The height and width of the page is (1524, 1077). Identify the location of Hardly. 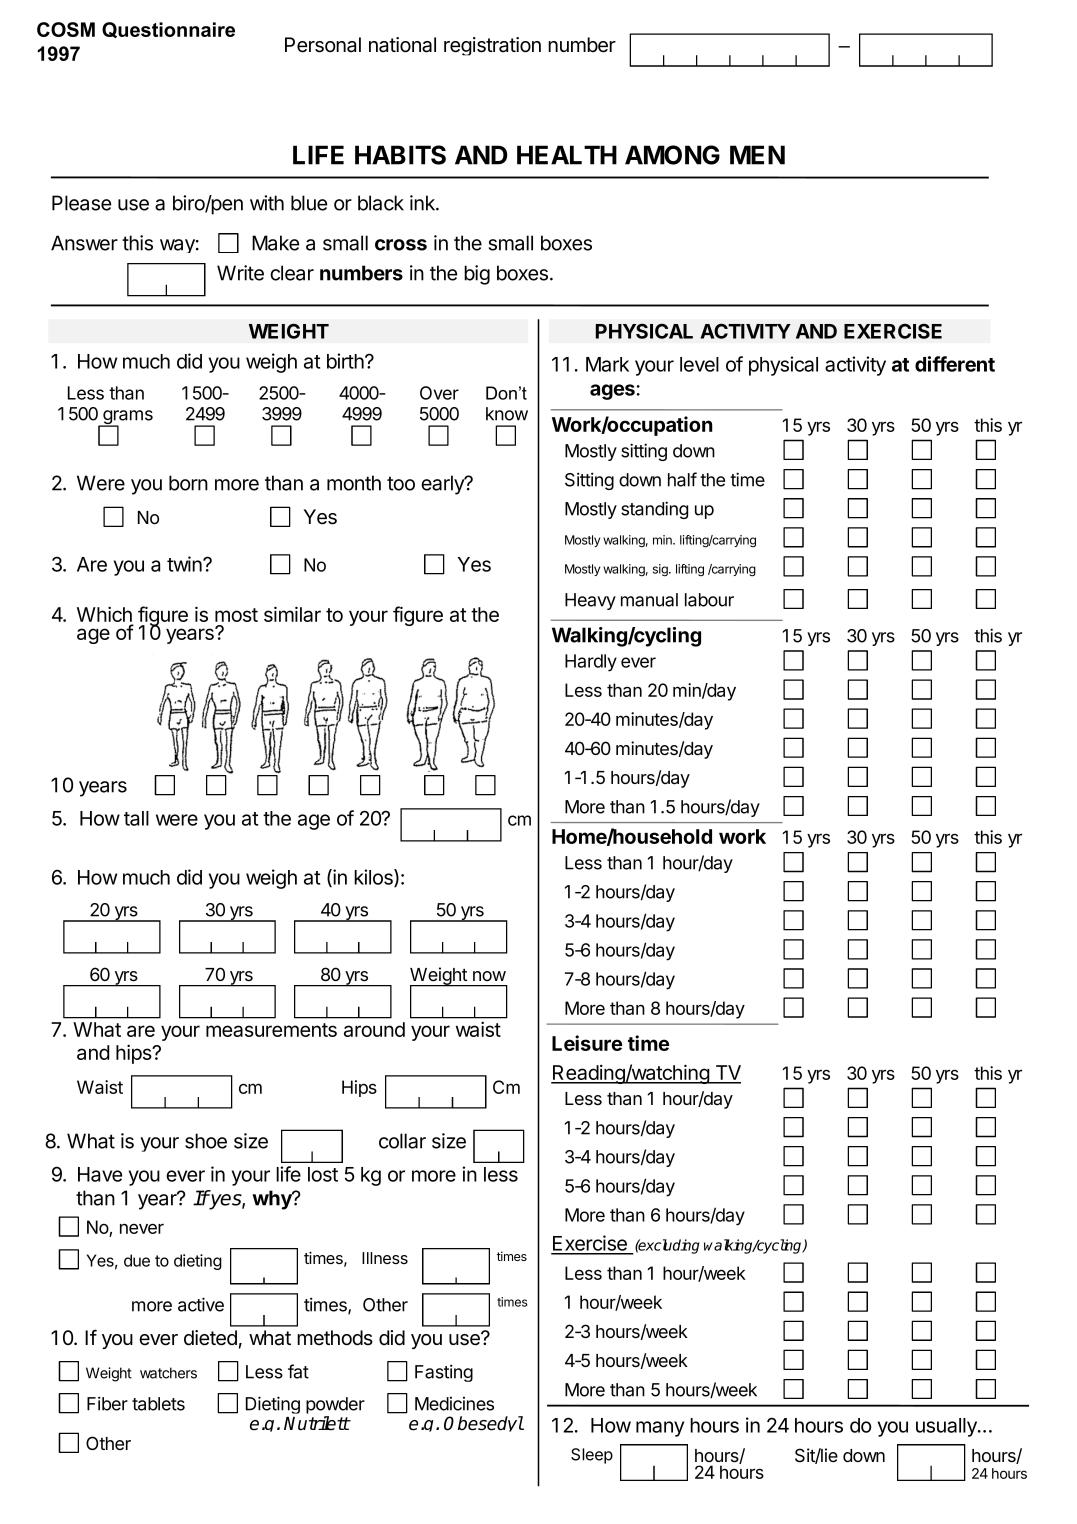
(591, 663).
